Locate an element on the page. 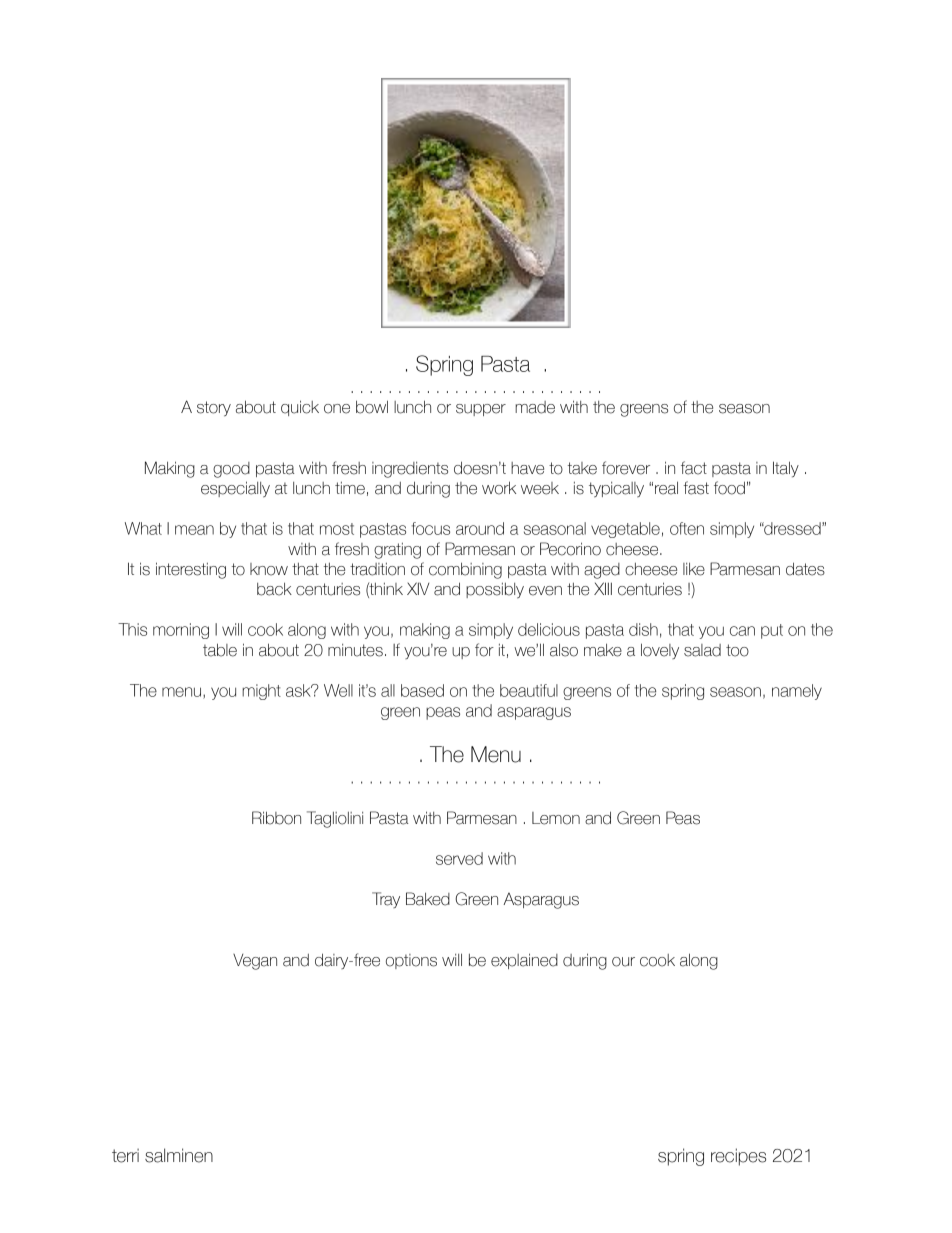 Image resolution: width=952 pixels, height=1233 pixels. morning is located at coordinates (181, 631).
